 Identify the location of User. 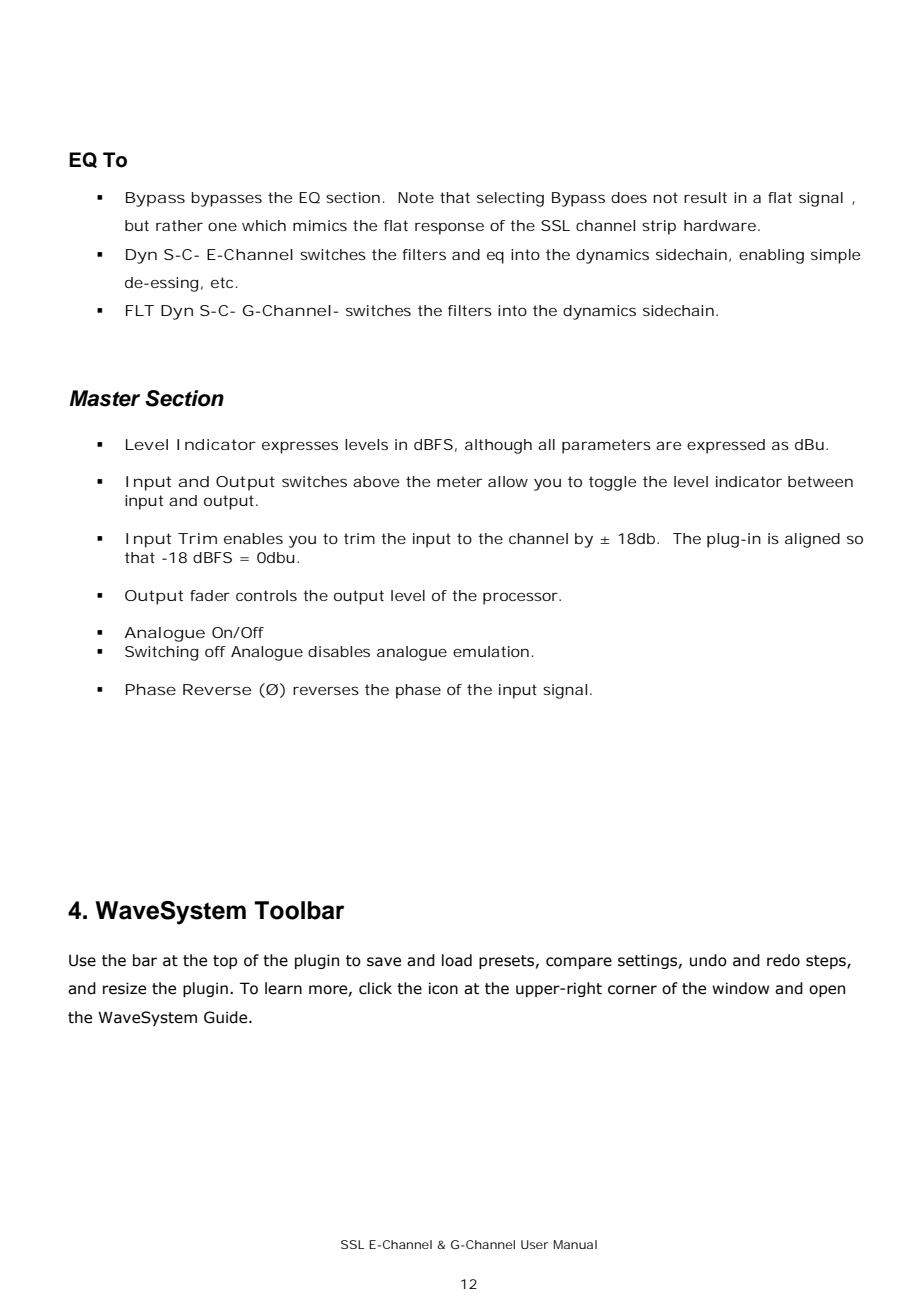
(534, 1244).
